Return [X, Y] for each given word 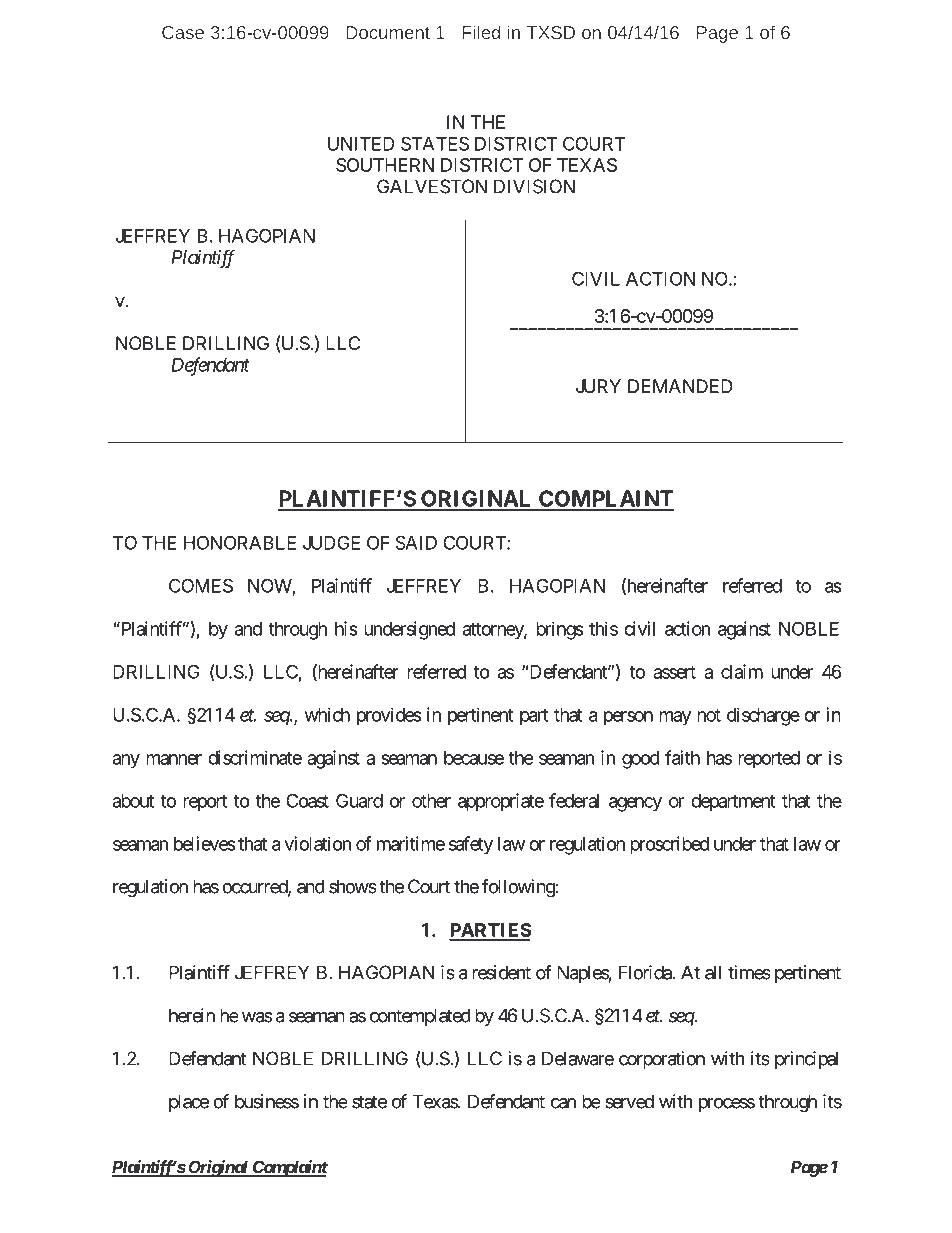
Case [183, 32]
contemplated [420, 1017]
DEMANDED [680, 386]
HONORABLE [240, 542]
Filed [481, 32]
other [431, 801]
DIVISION [534, 186]
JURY [598, 386]
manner [174, 759]
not [709, 715]
